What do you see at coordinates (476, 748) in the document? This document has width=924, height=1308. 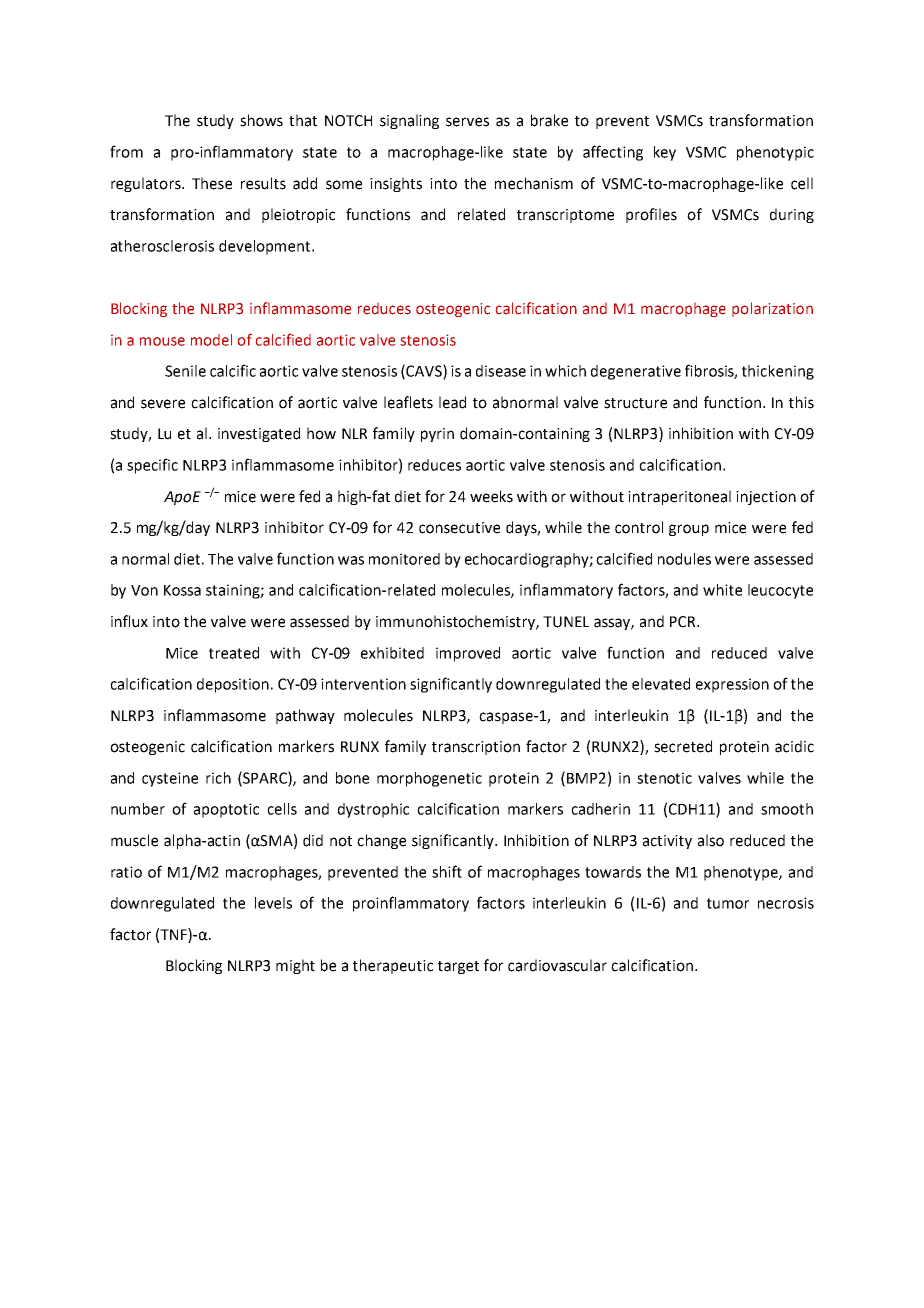 I see `transcription` at bounding box center [476, 748].
